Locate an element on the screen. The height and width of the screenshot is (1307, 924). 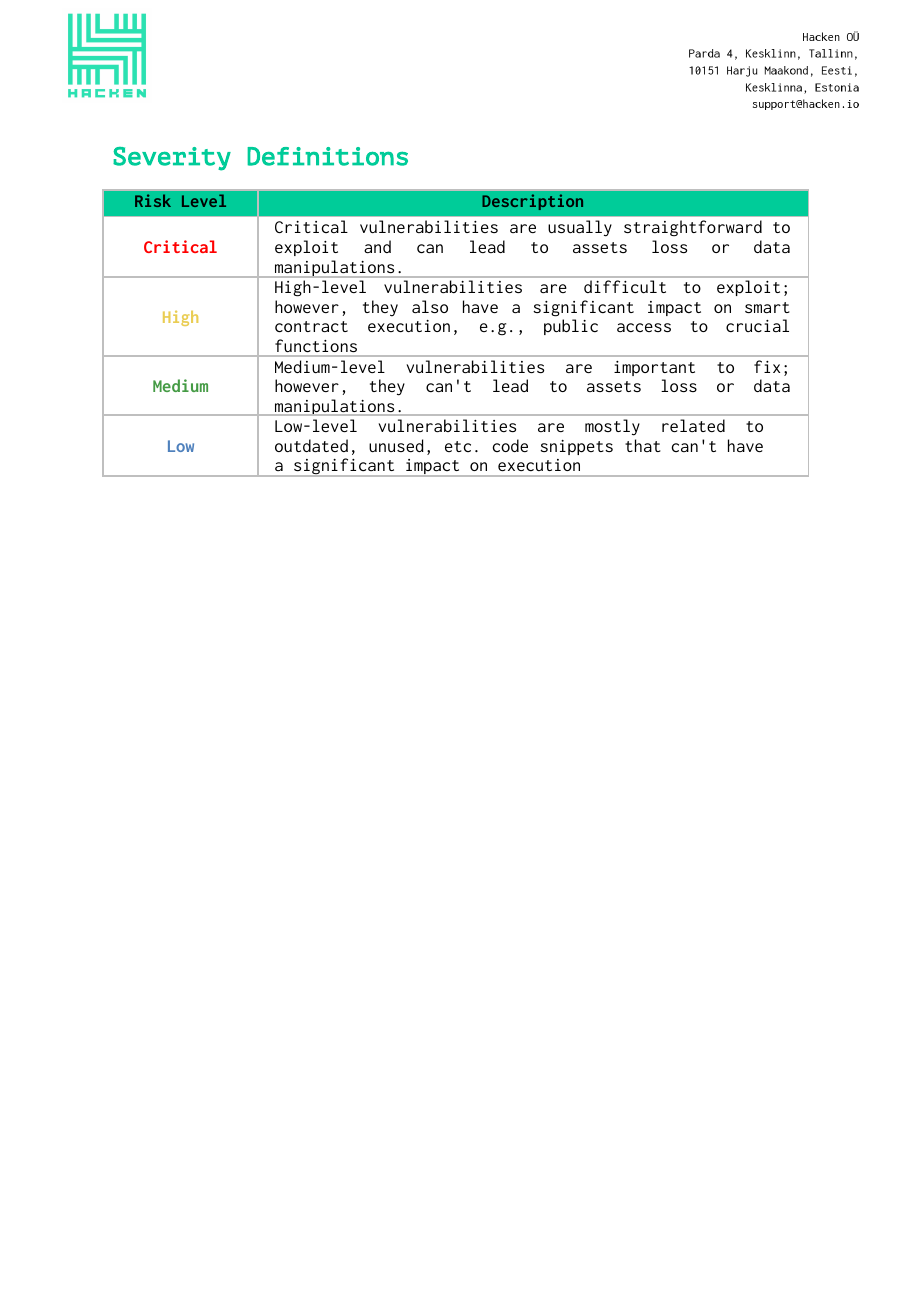
outdated is located at coordinates (311, 445).
